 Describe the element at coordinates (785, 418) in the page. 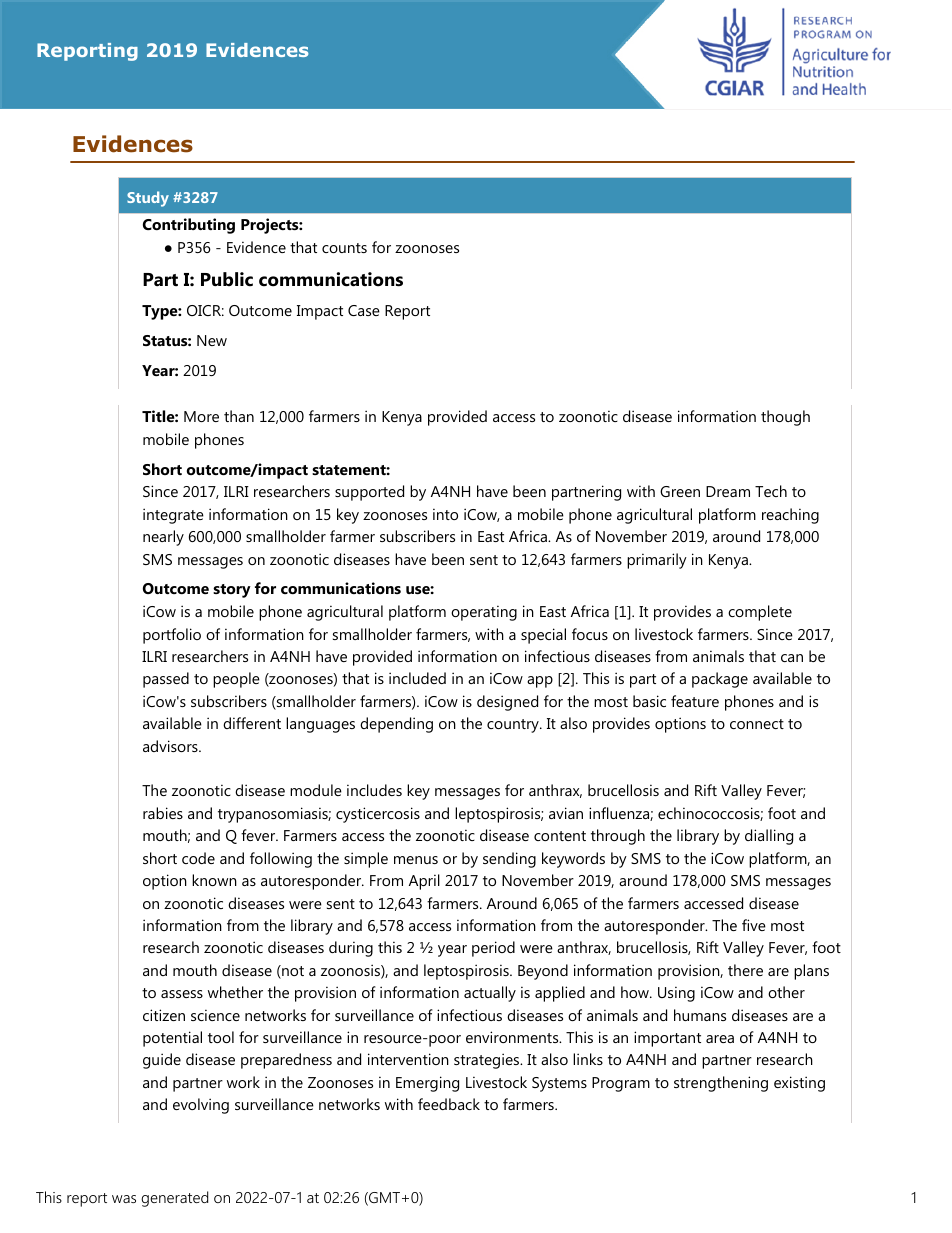

I see `though` at that location.
